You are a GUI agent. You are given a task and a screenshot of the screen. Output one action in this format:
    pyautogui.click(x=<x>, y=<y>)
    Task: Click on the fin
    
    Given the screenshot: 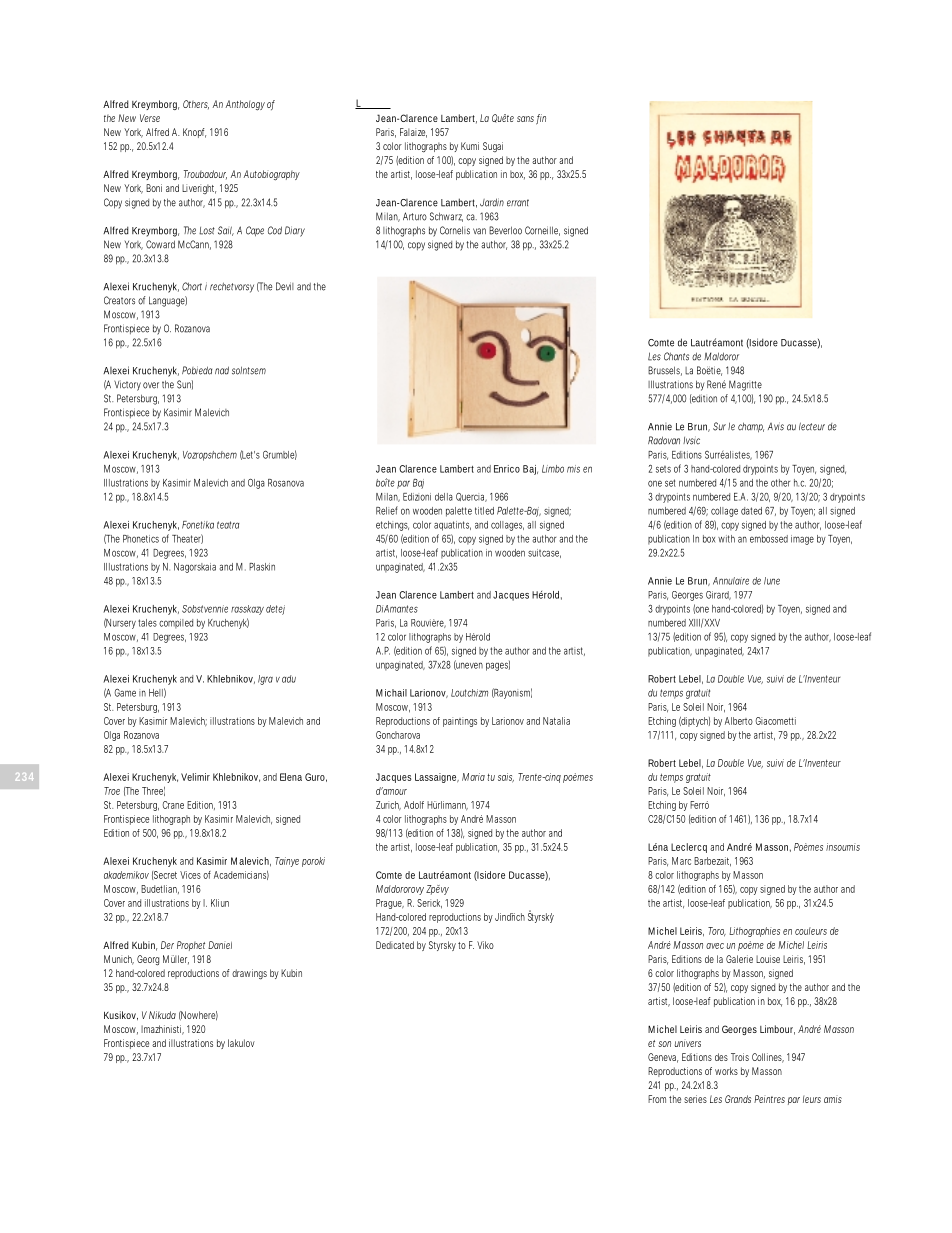 What is the action you would take?
    pyautogui.click(x=541, y=119)
